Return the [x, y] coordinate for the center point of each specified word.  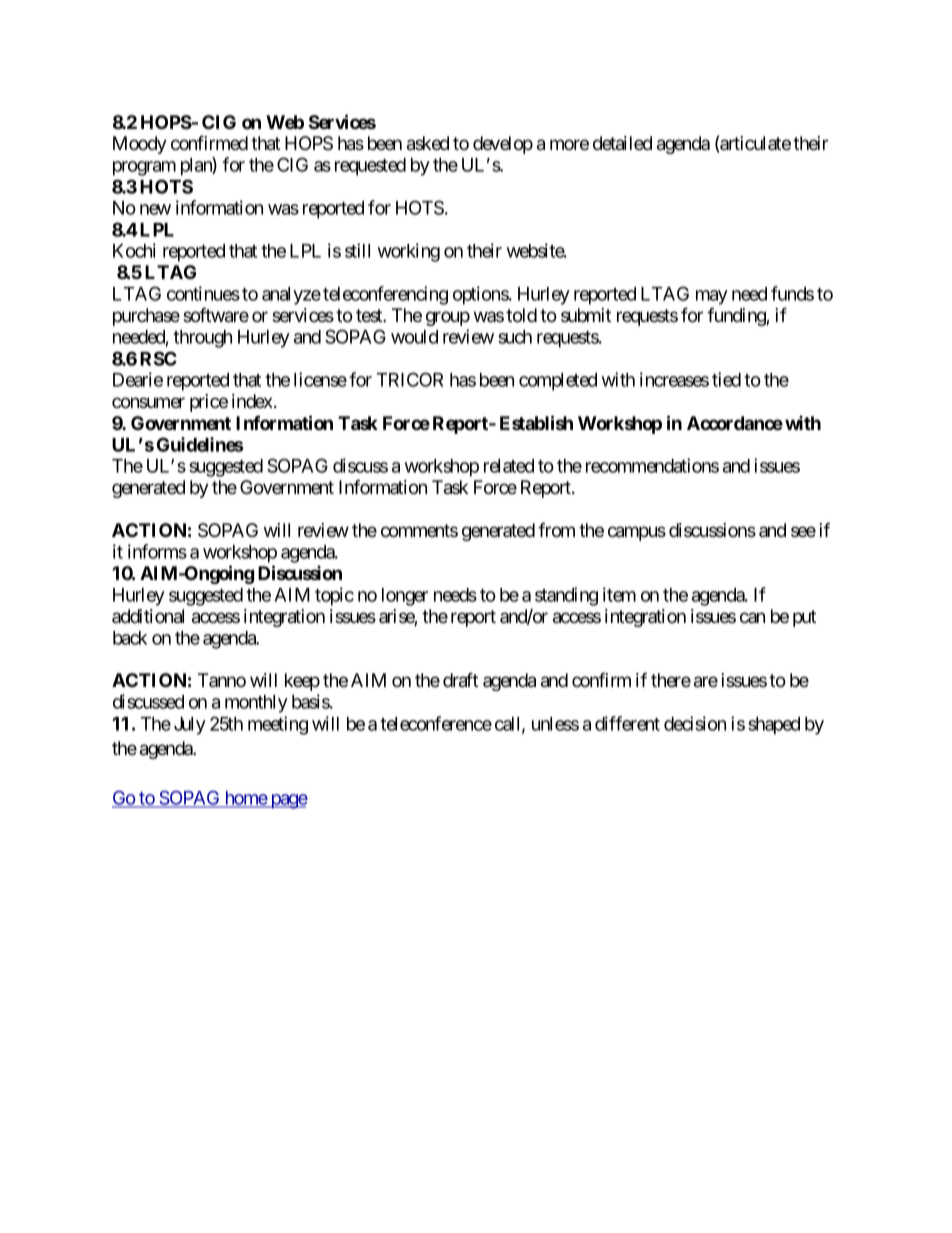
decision [695, 723]
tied [726, 379]
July [190, 726]
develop [503, 145]
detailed [622, 143]
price [209, 403]
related [509, 466]
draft [460, 680]
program [144, 168]
